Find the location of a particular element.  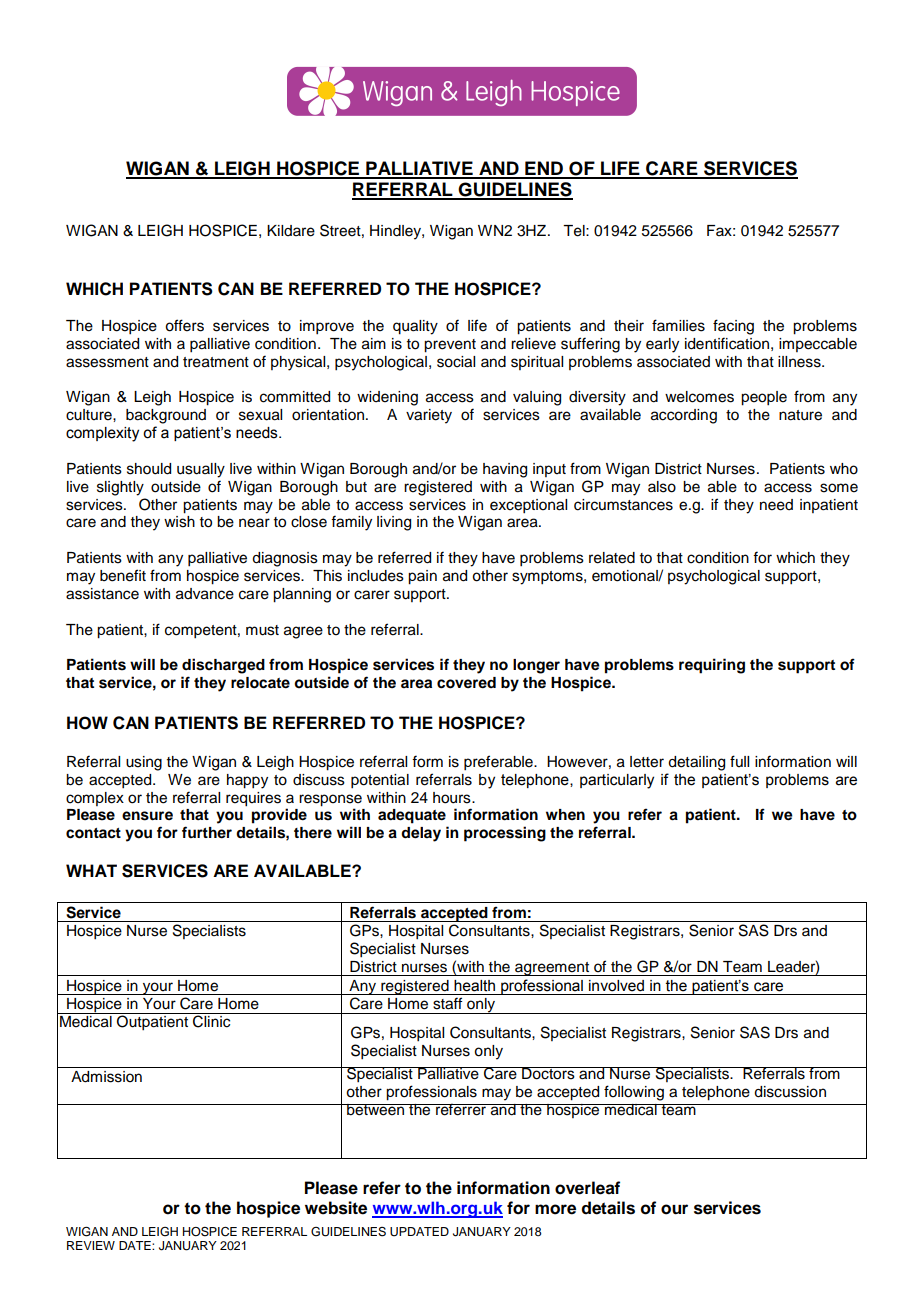

following is located at coordinates (634, 1093).
